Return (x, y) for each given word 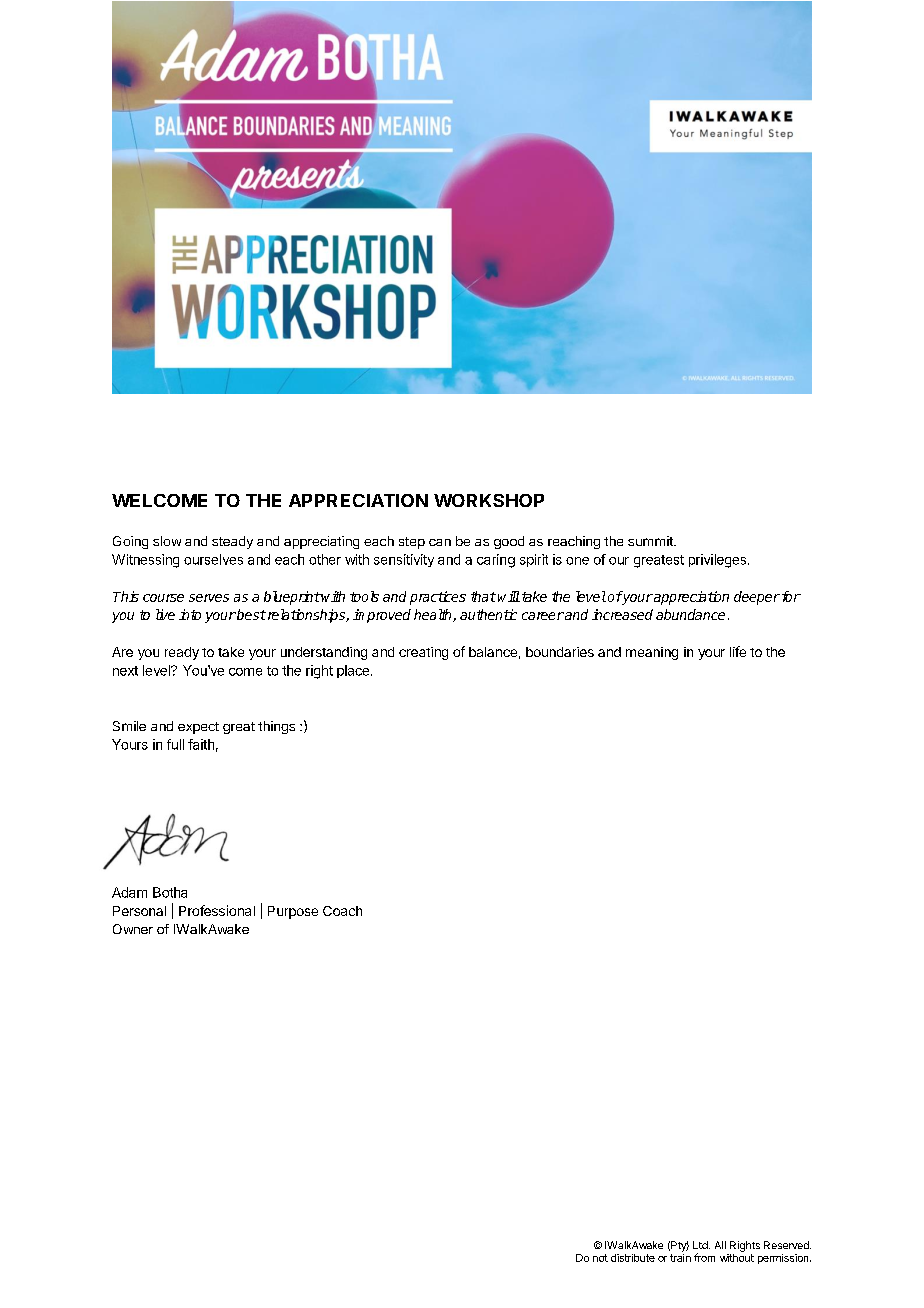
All (720, 1245)
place (353, 671)
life (738, 651)
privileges (717, 561)
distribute (633, 1258)
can (440, 542)
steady (232, 542)
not (600, 1258)
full (175, 744)
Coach (342, 911)
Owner (133, 929)
